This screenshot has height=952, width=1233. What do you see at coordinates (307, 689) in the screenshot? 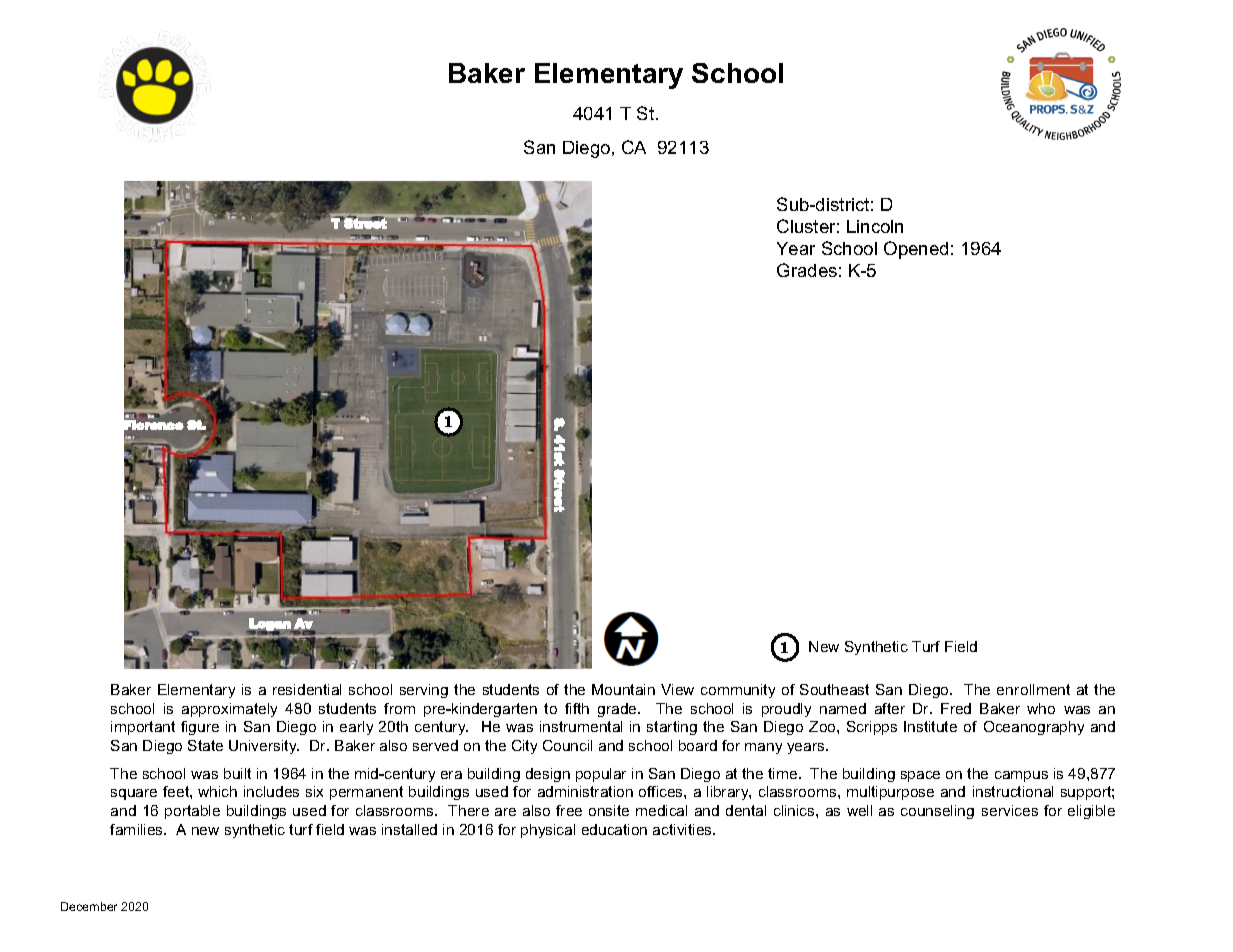
I see `residential` at bounding box center [307, 689].
